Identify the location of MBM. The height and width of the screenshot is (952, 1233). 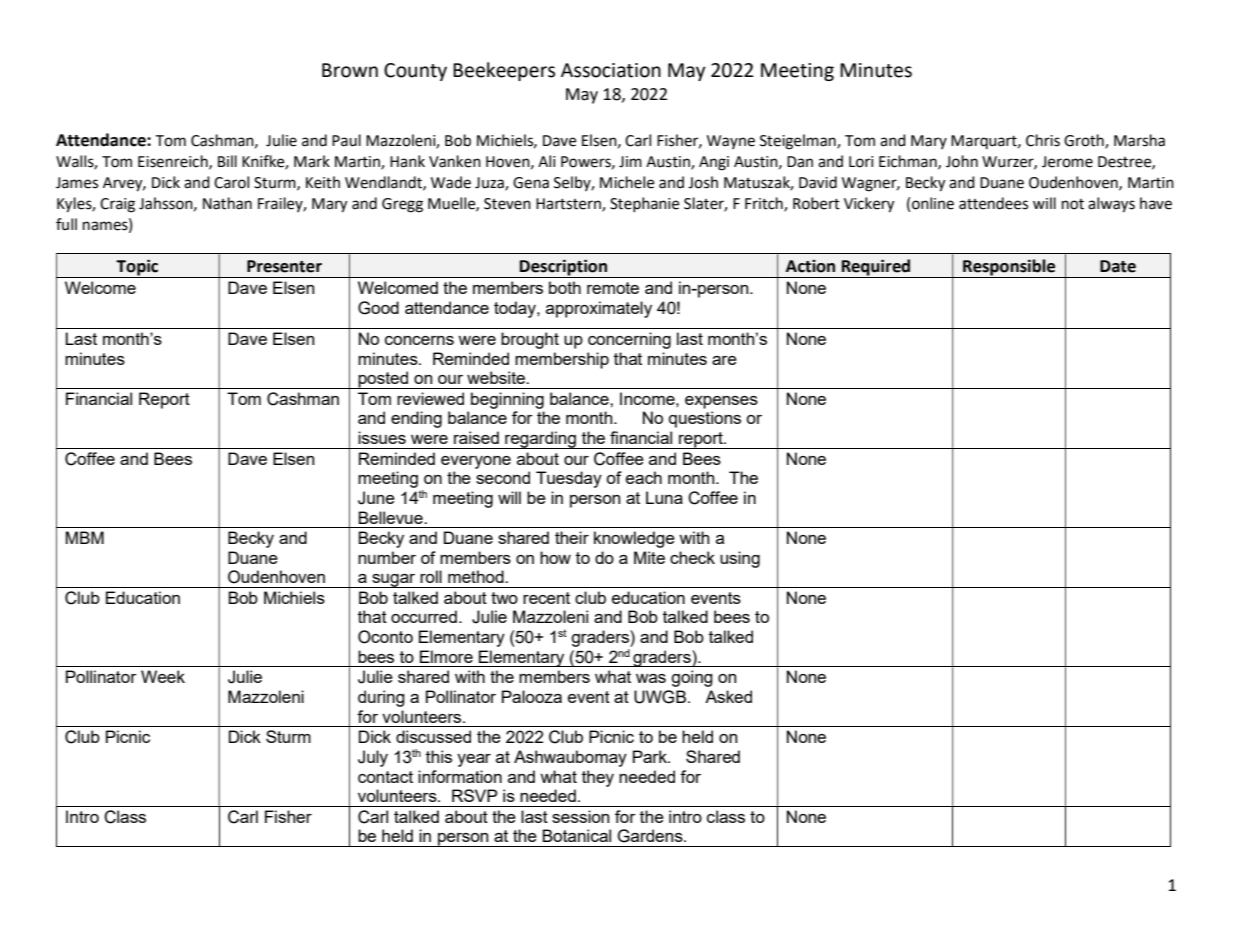
(85, 537).
